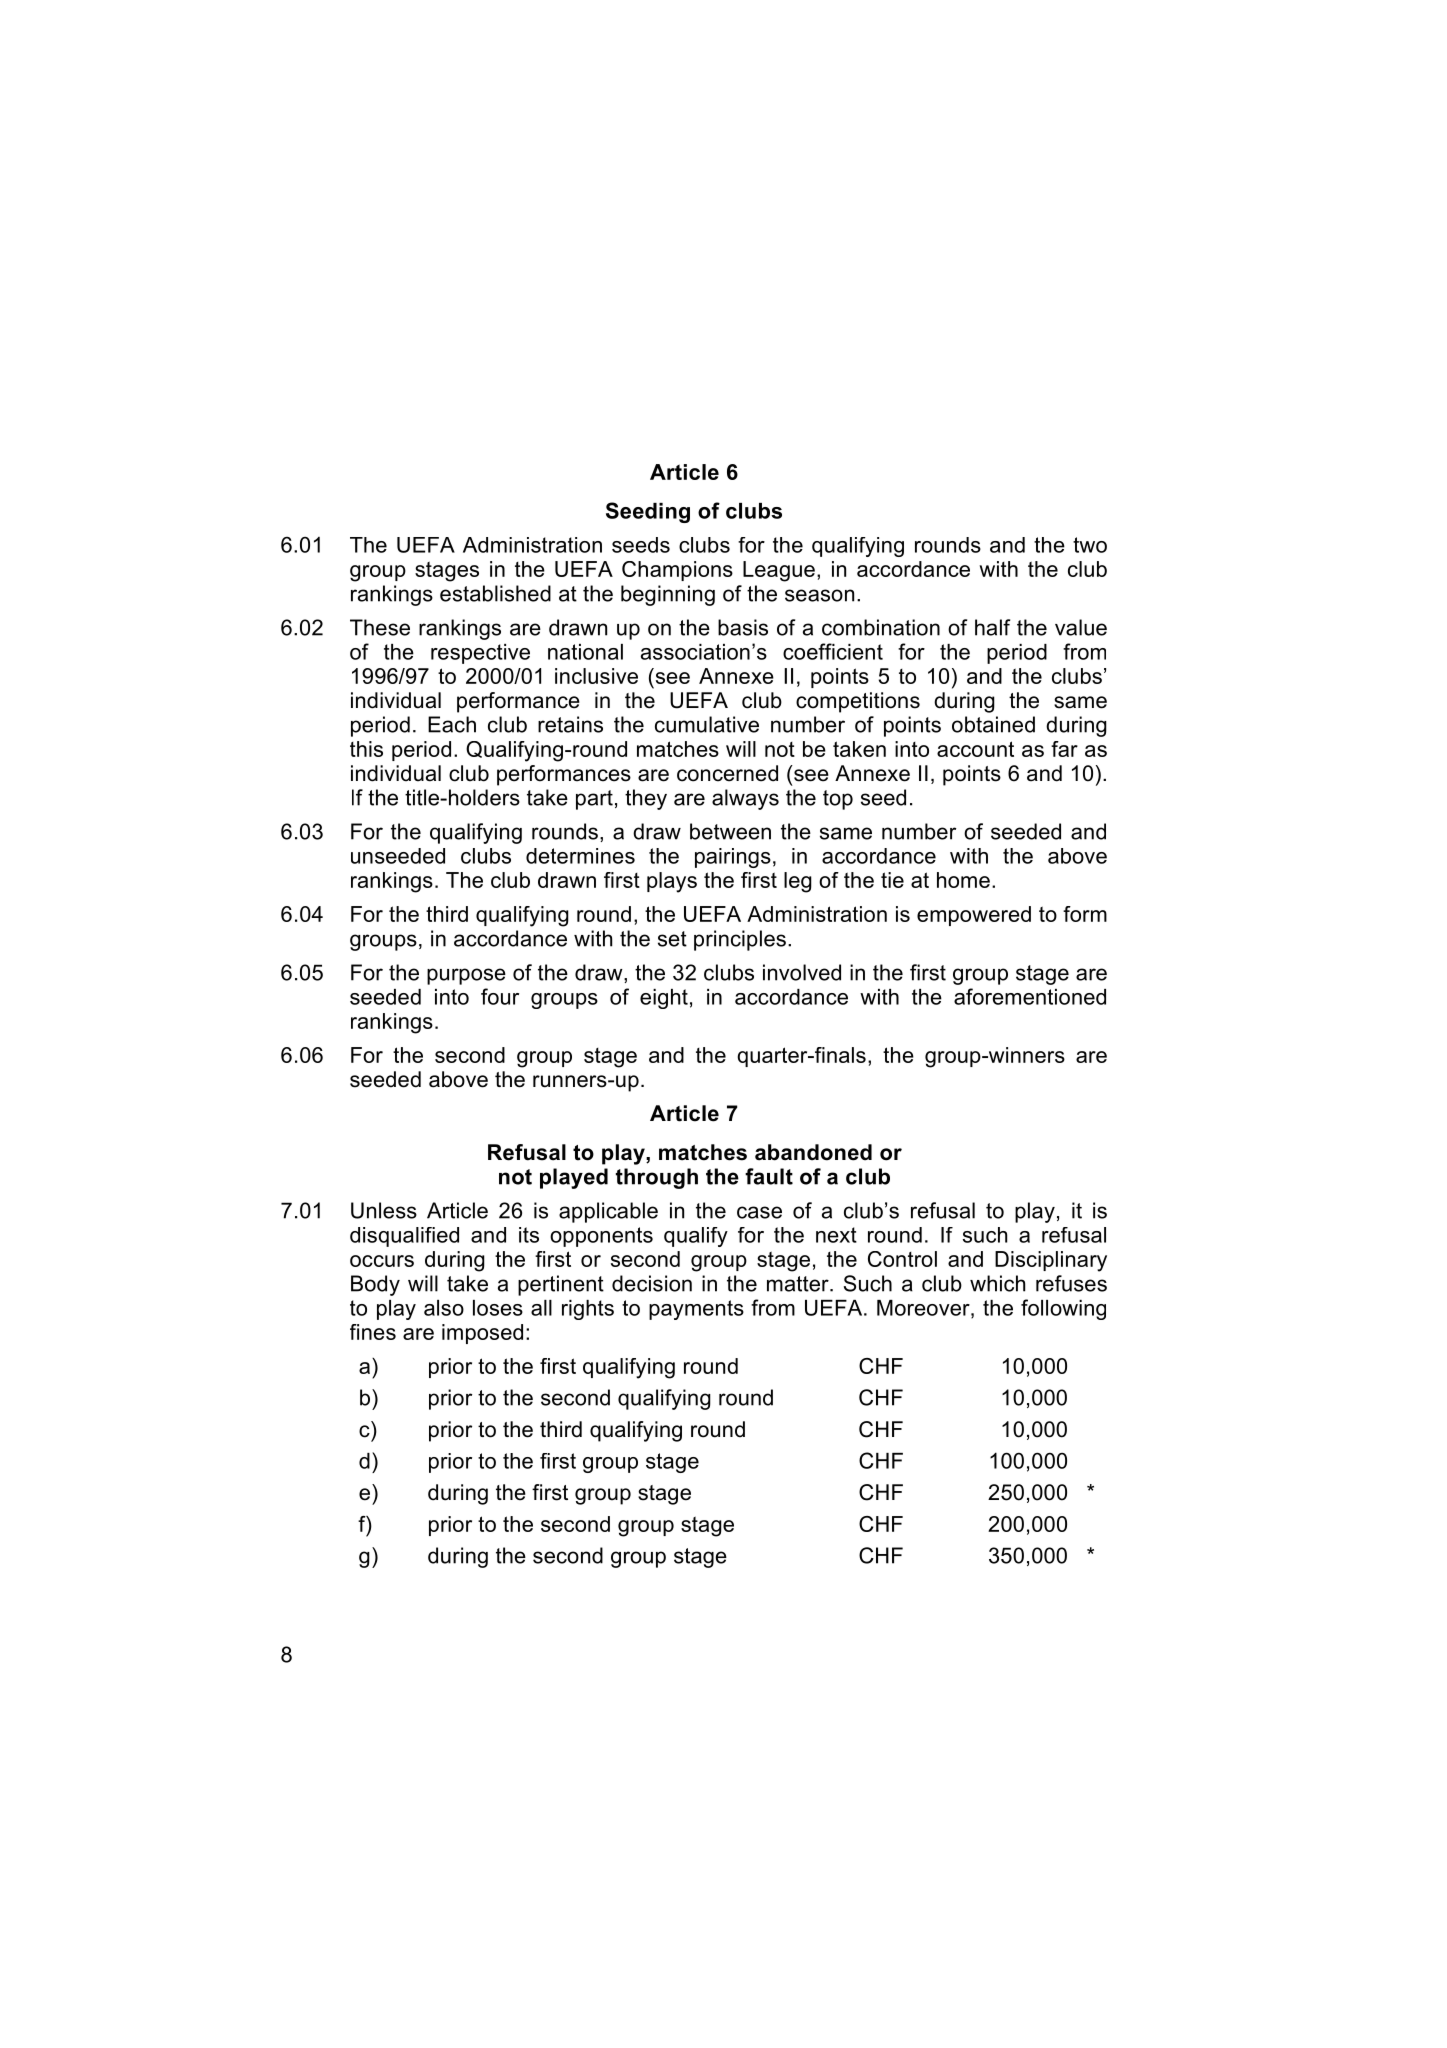 The width and height of the screenshot is (1447, 2048). What do you see at coordinates (1090, 545) in the screenshot?
I see `two` at bounding box center [1090, 545].
